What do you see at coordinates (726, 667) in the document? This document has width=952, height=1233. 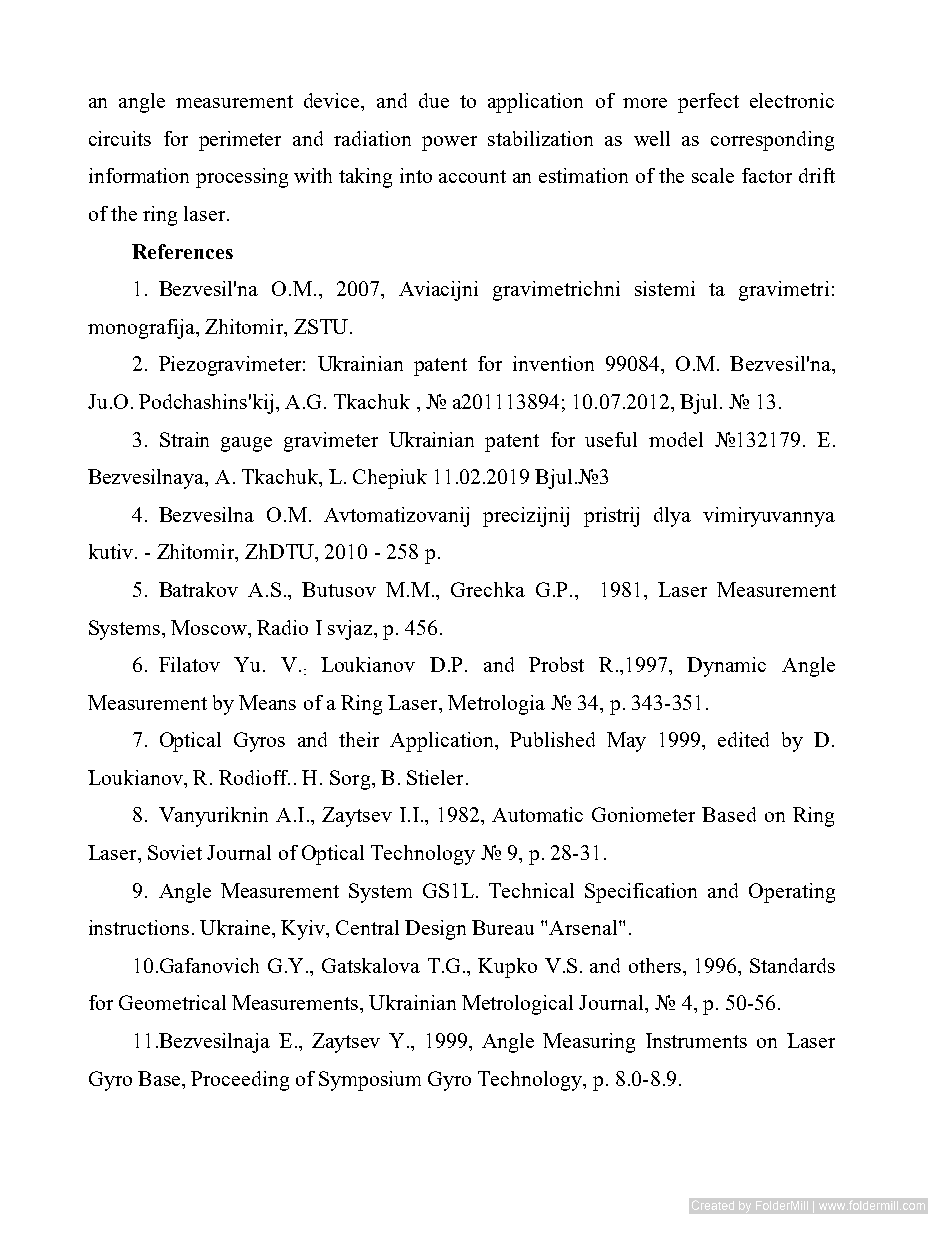 I see `Dynamic` at bounding box center [726, 667].
